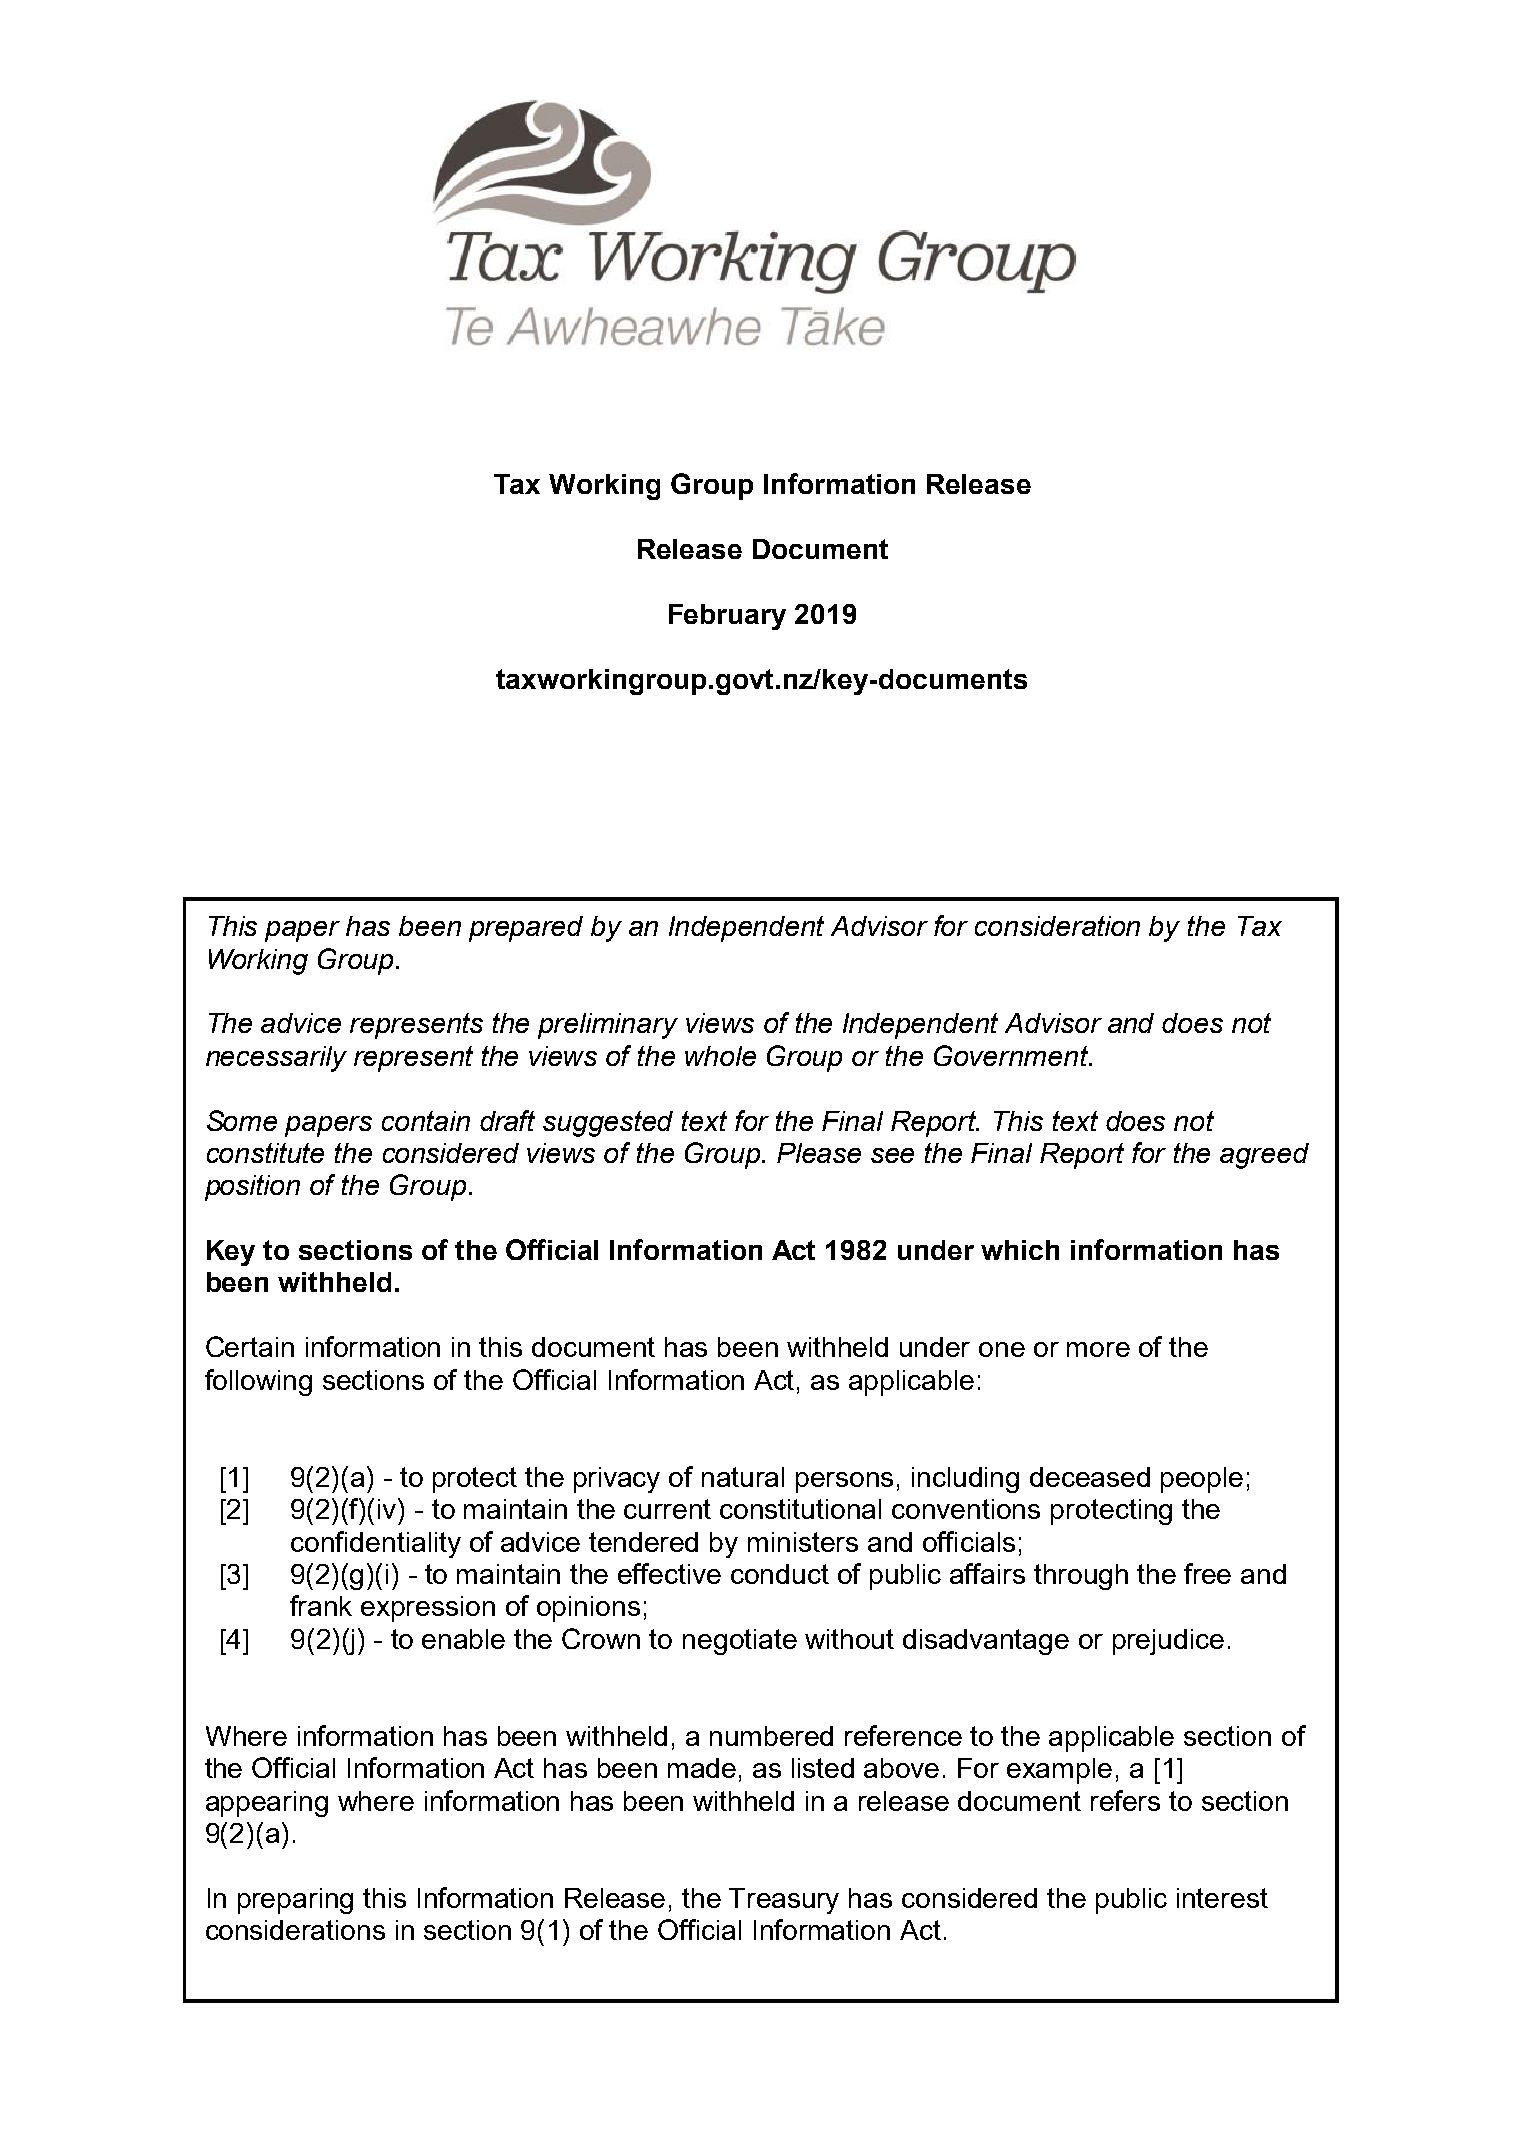 The width and height of the page is (1525, 2156). What do you see at coordinates (295, 1901) in the page?
I see `preparing` at bounding box center [295, 1901].
